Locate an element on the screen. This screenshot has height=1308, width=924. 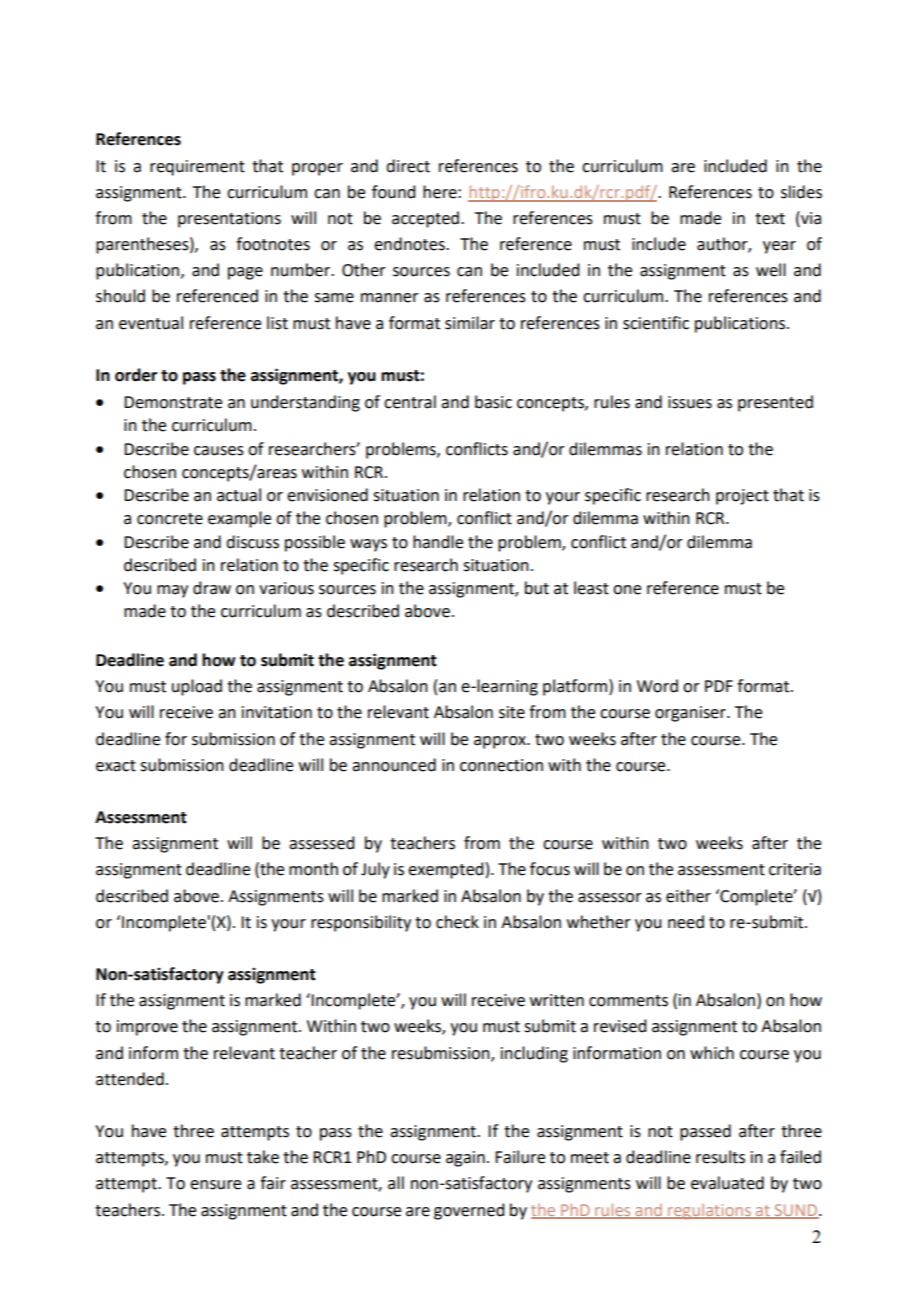
ensure is located at coordinates (215, 1185).
